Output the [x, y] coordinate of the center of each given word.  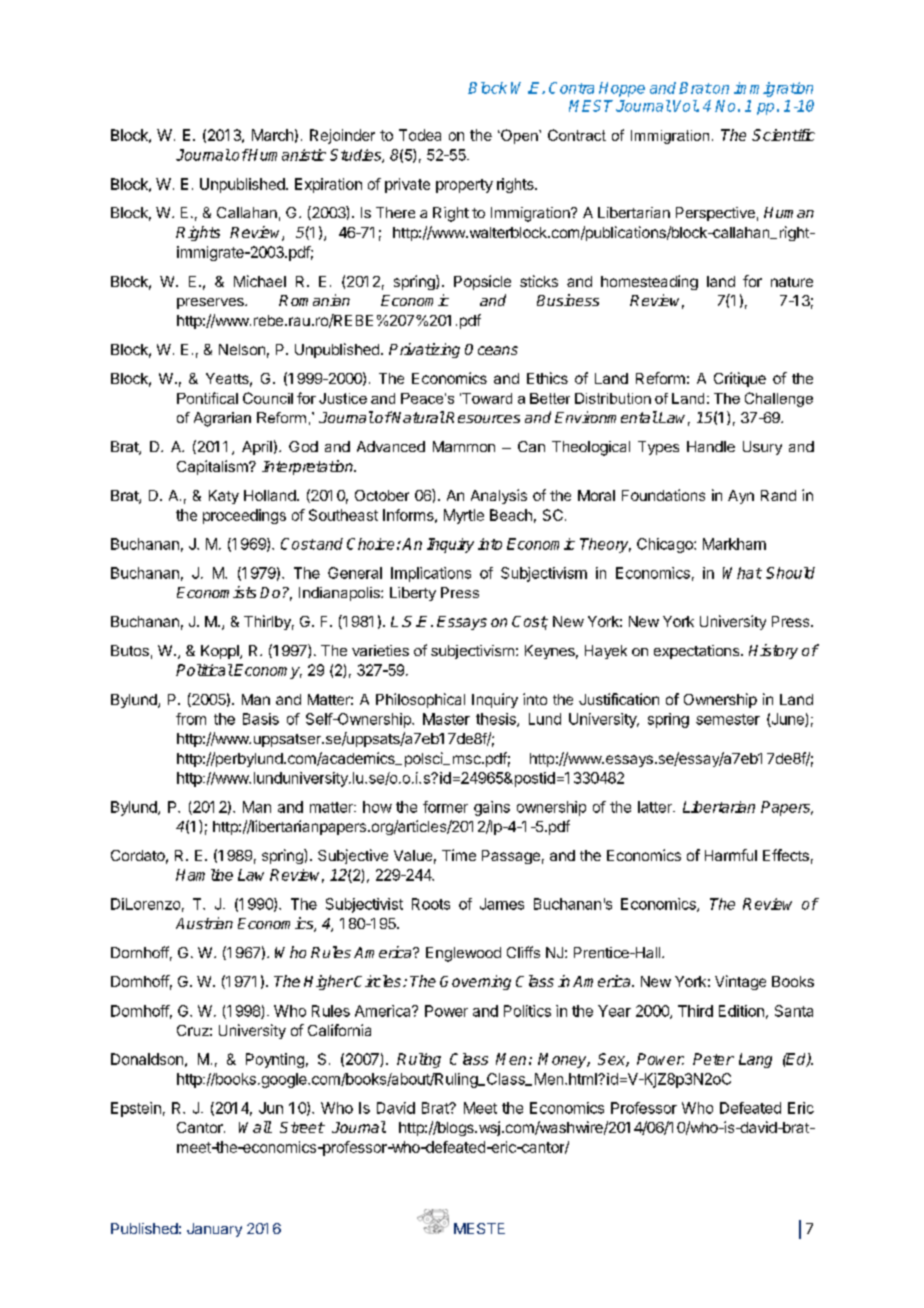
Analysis [499, 496]
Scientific [783, 135]
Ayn [741, 497]
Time [459, 855]
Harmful [731, 855]
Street [302, 1127]
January [214, 1230]
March [272, 135]
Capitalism [213, 467]
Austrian [204, 923]
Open [519, 136]
